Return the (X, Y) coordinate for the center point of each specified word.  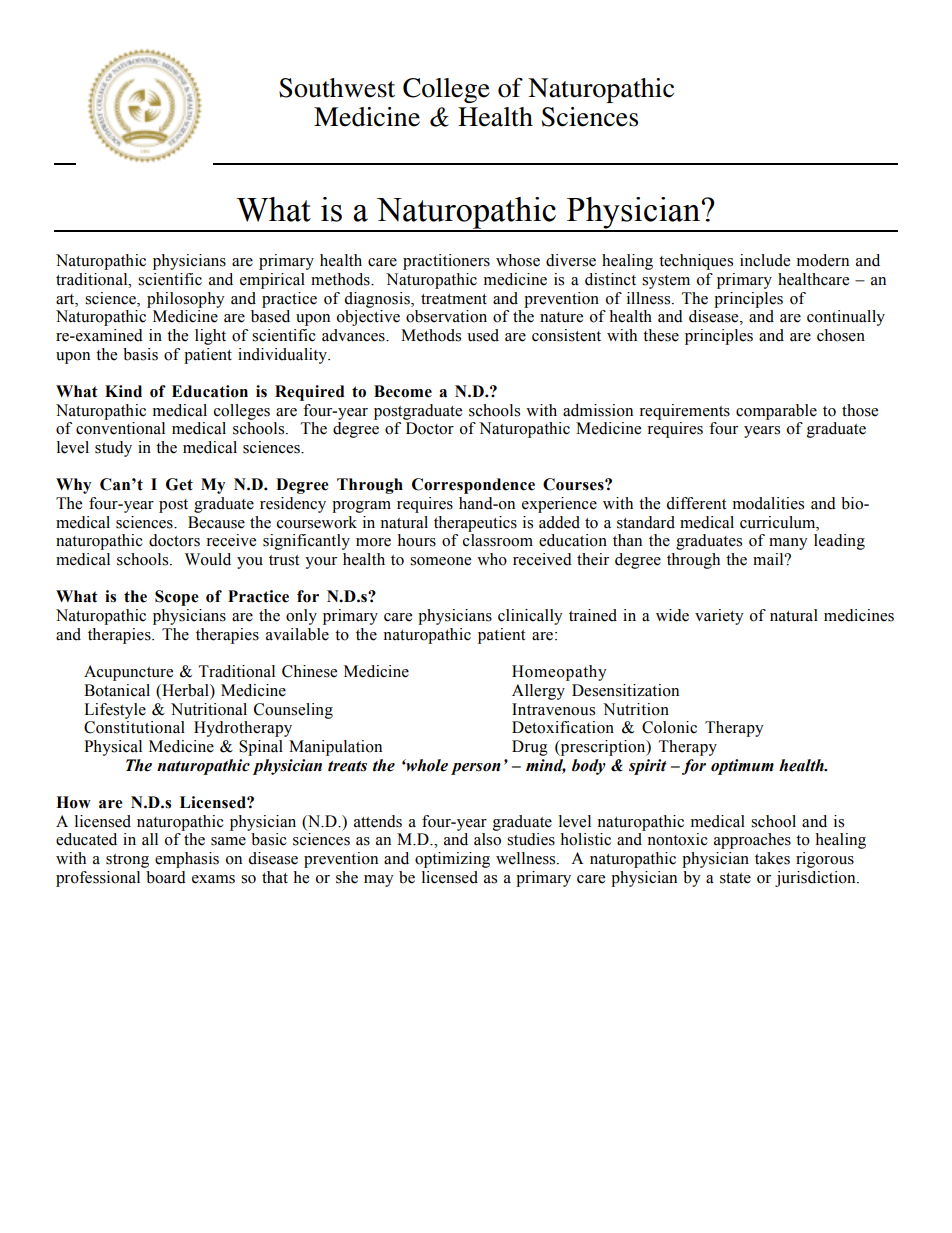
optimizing (452, 860)
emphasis (187, 860)
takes (772, 858)
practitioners (446, 262)
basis (140, 354)
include (765, 260)
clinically (530, 617)
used (483, 335)
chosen (841, 335)
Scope (176, 598)
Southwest (337, 88)
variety (719, 617)
